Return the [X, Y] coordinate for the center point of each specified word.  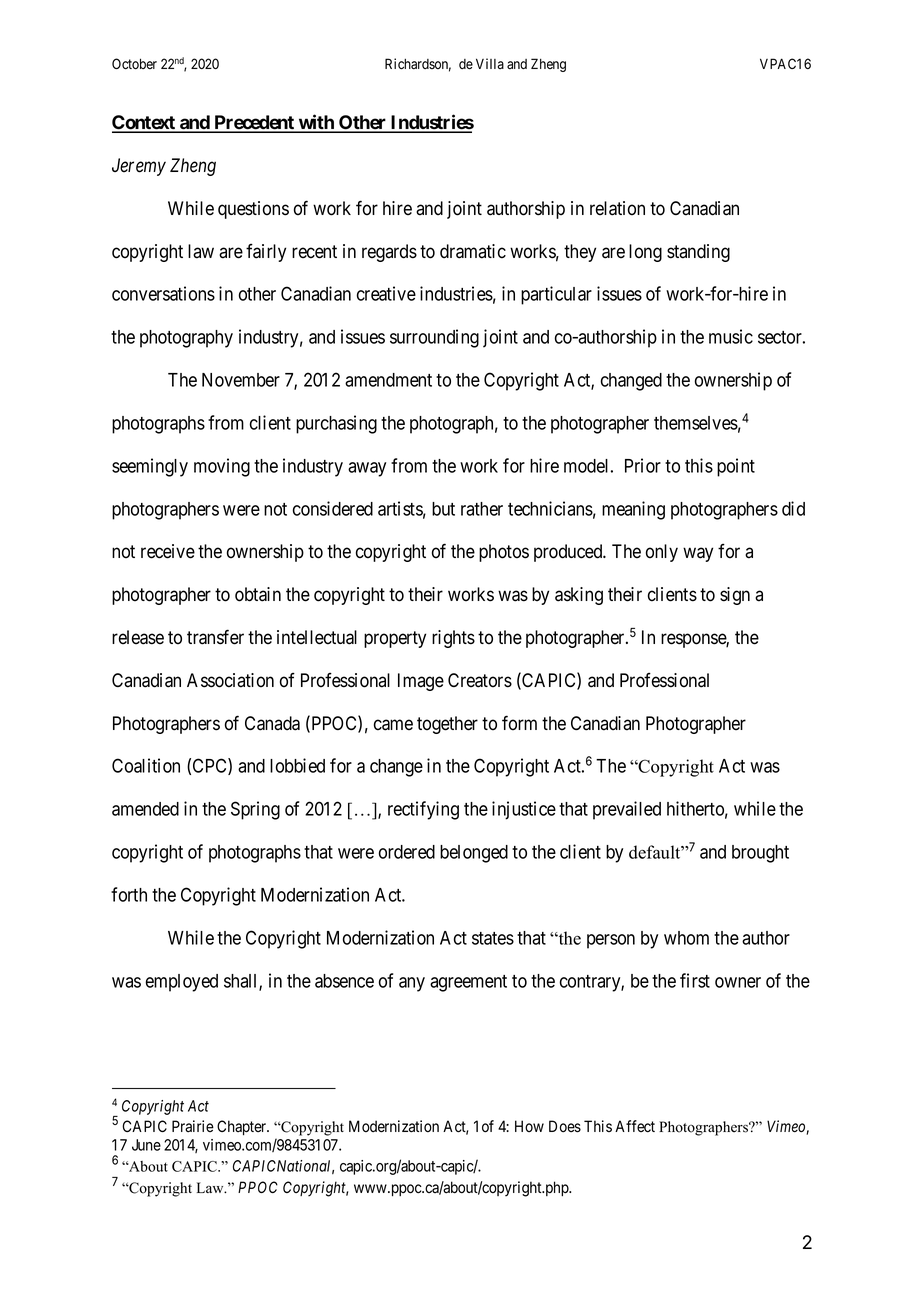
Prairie [193, 1126]
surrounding [434, 338]
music [731, 336]
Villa [490, 63]
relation [617, 208]
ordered [407, 852]
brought [760, 854]
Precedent [254, 123]
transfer [215, 637]
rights [453, 639]
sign [735, 596]
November [241, 380]
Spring [255, 810]
